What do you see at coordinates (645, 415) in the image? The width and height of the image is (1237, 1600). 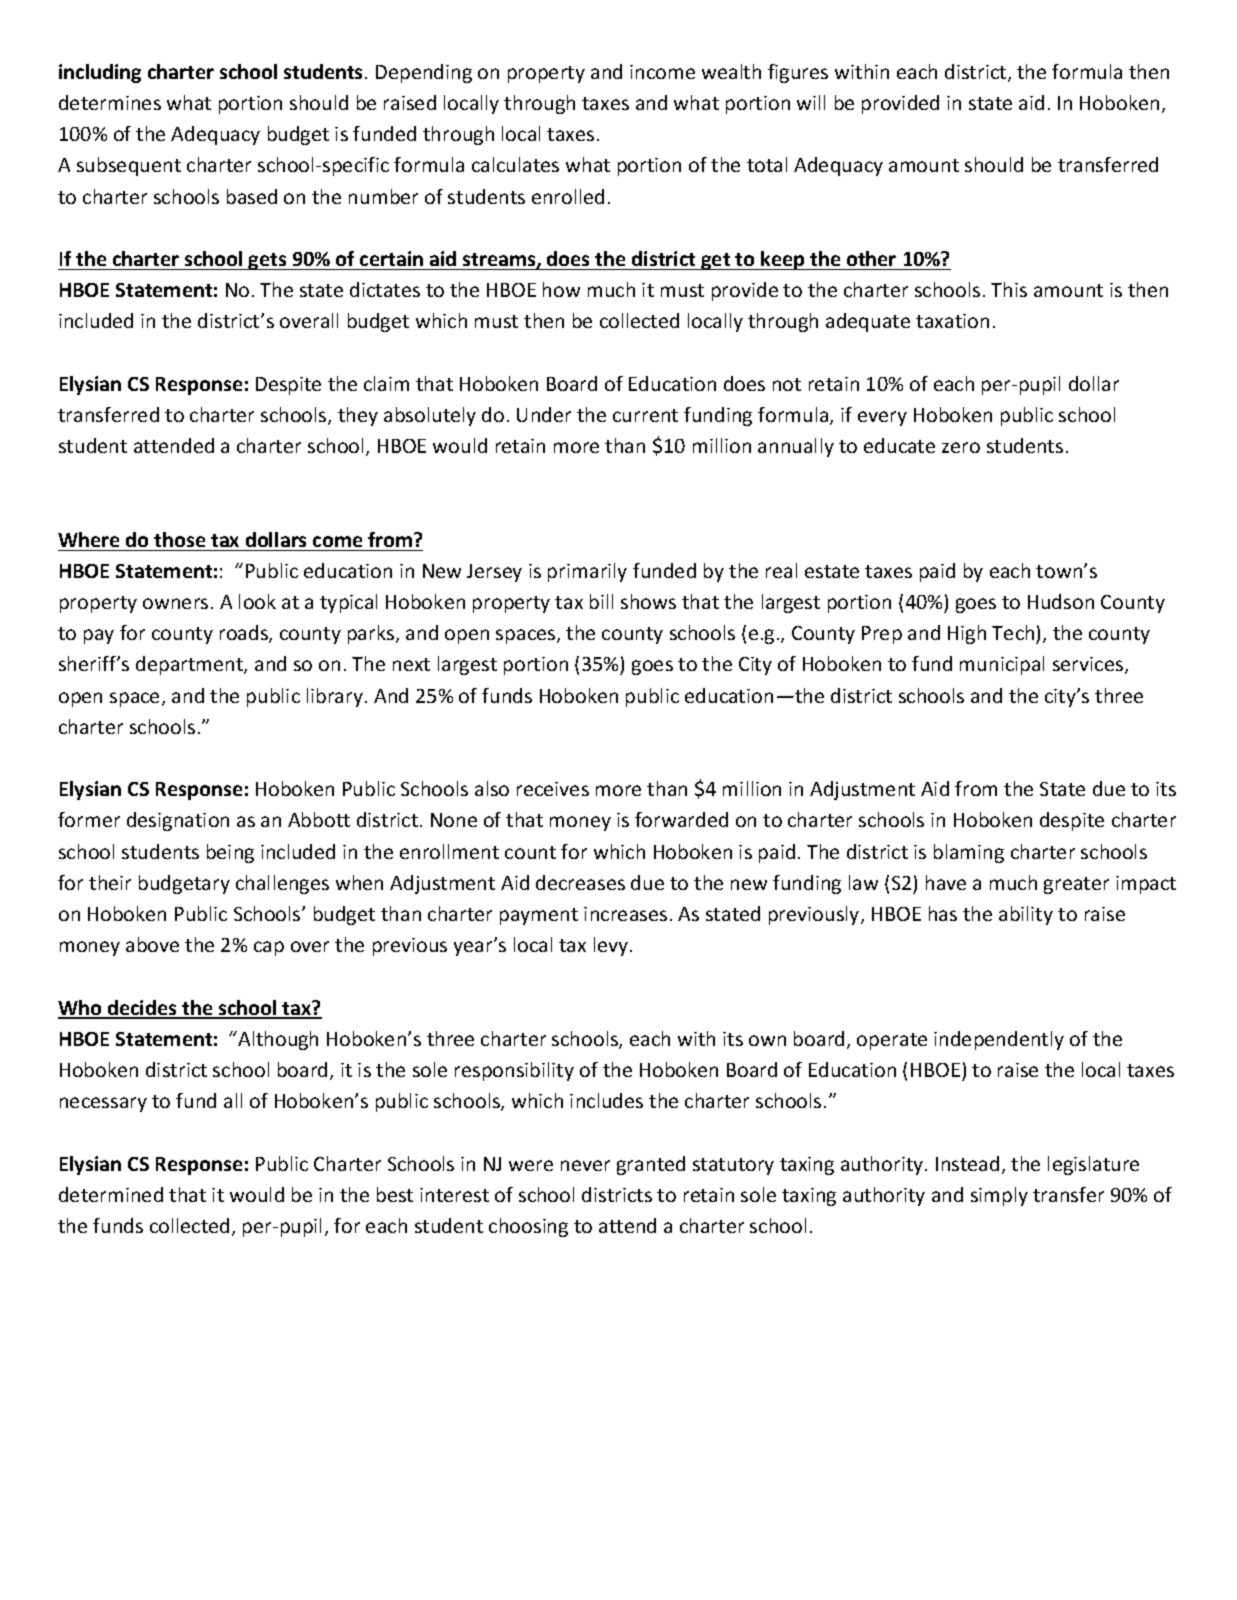 I see `current` at bounding box center [645, 415].
